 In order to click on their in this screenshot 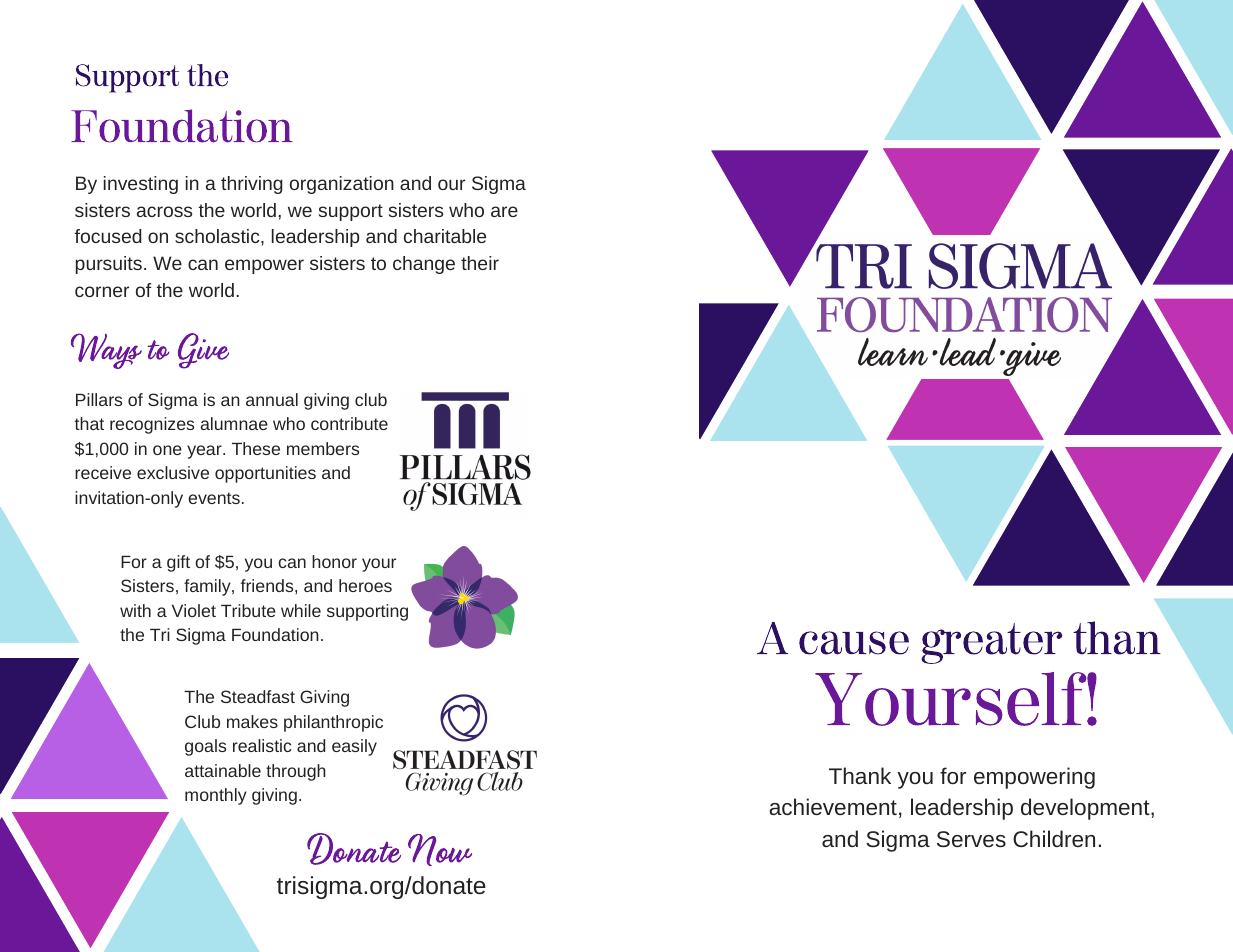, I will do `click(480, 263)`.
